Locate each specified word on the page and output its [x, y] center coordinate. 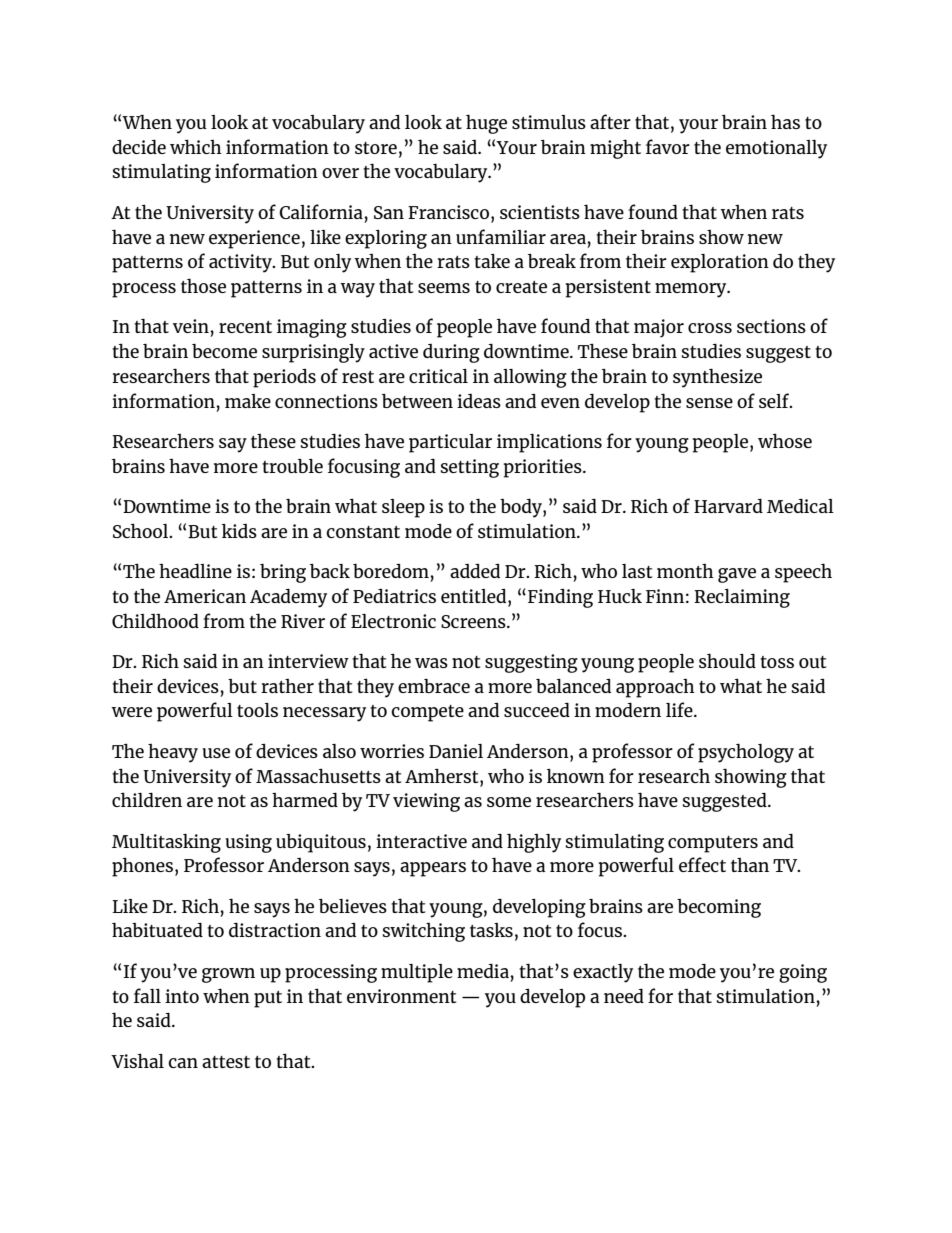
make [248, 401]
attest [226, 1062]
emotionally [776, 149]
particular [450, 443]
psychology [746, 753]
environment [401, 996]
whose [785, 440]
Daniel [456, 751]
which [196, 146]
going [803, 973]
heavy [173, 753]
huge [486, 124]
